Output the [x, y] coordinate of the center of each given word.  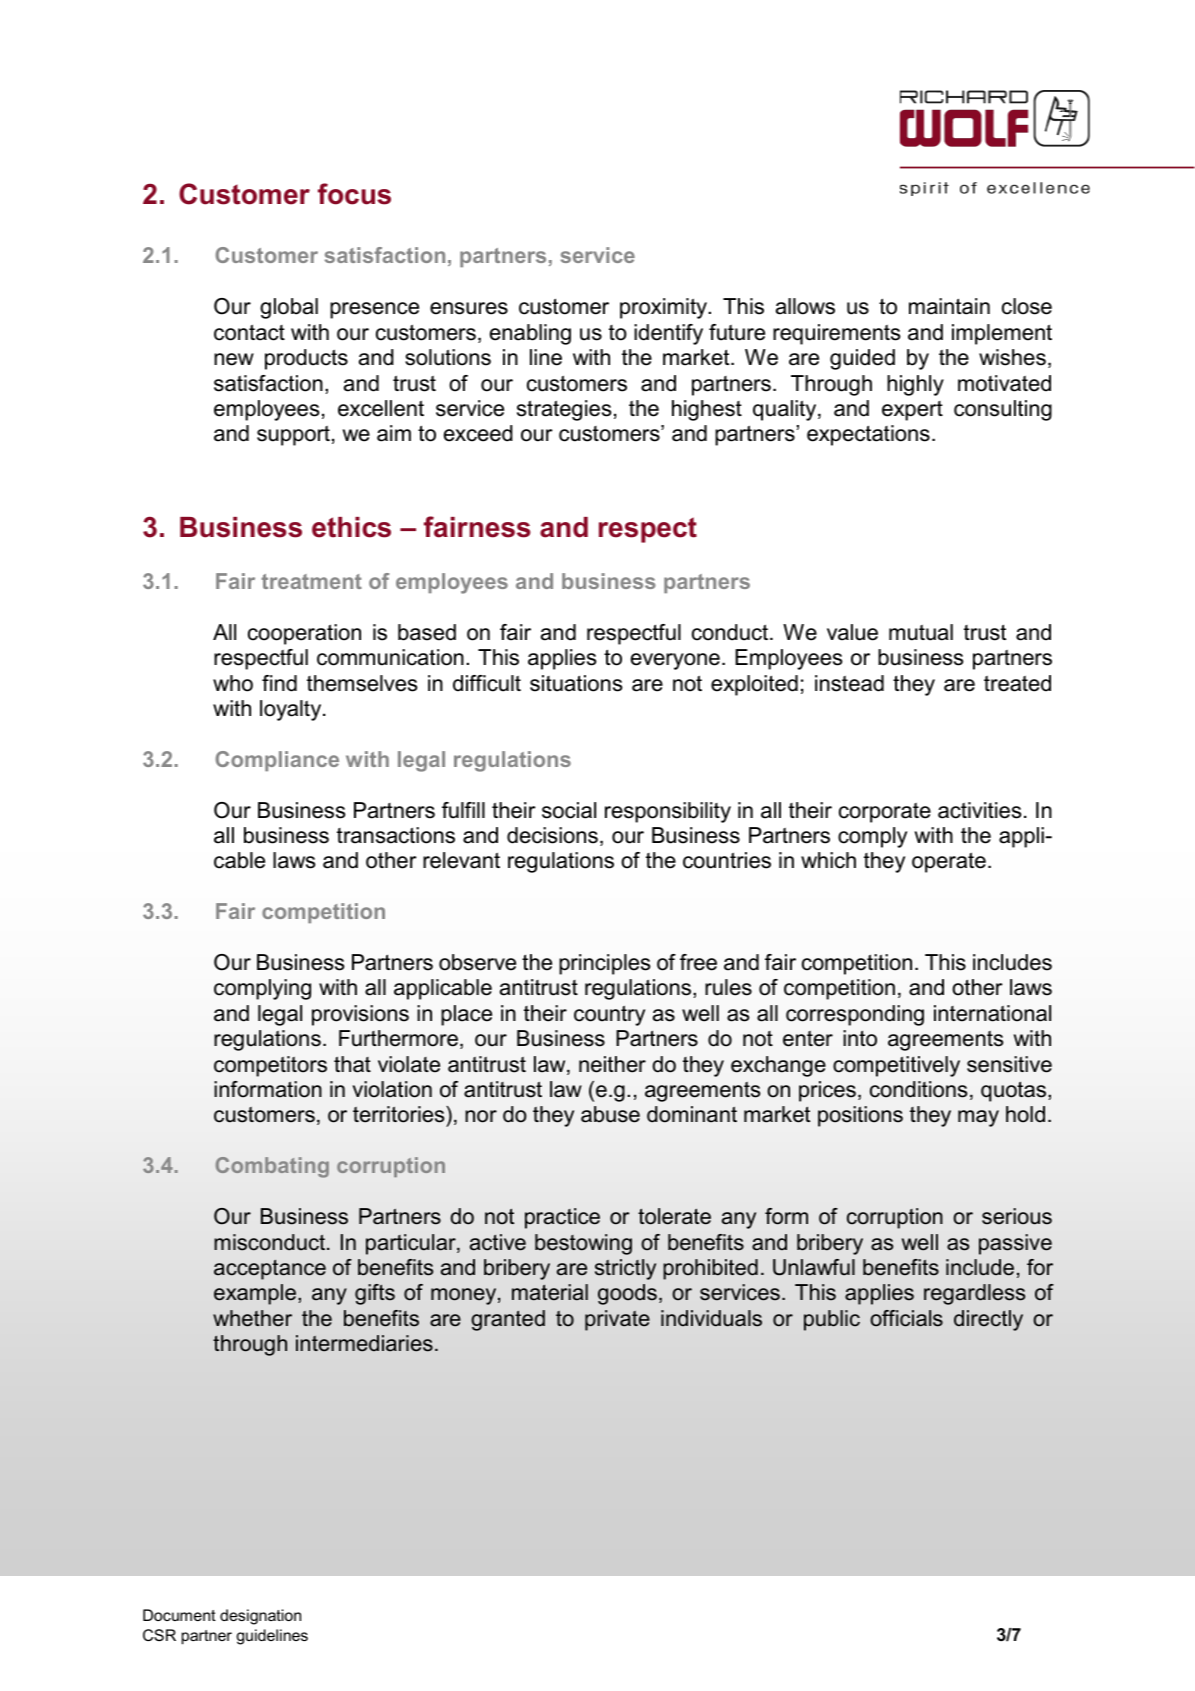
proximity [664, 308]
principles [605, 964]
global [289, 308]
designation [260, 1617]
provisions [360, 1015]
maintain [949, 306]
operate [949, 862]
